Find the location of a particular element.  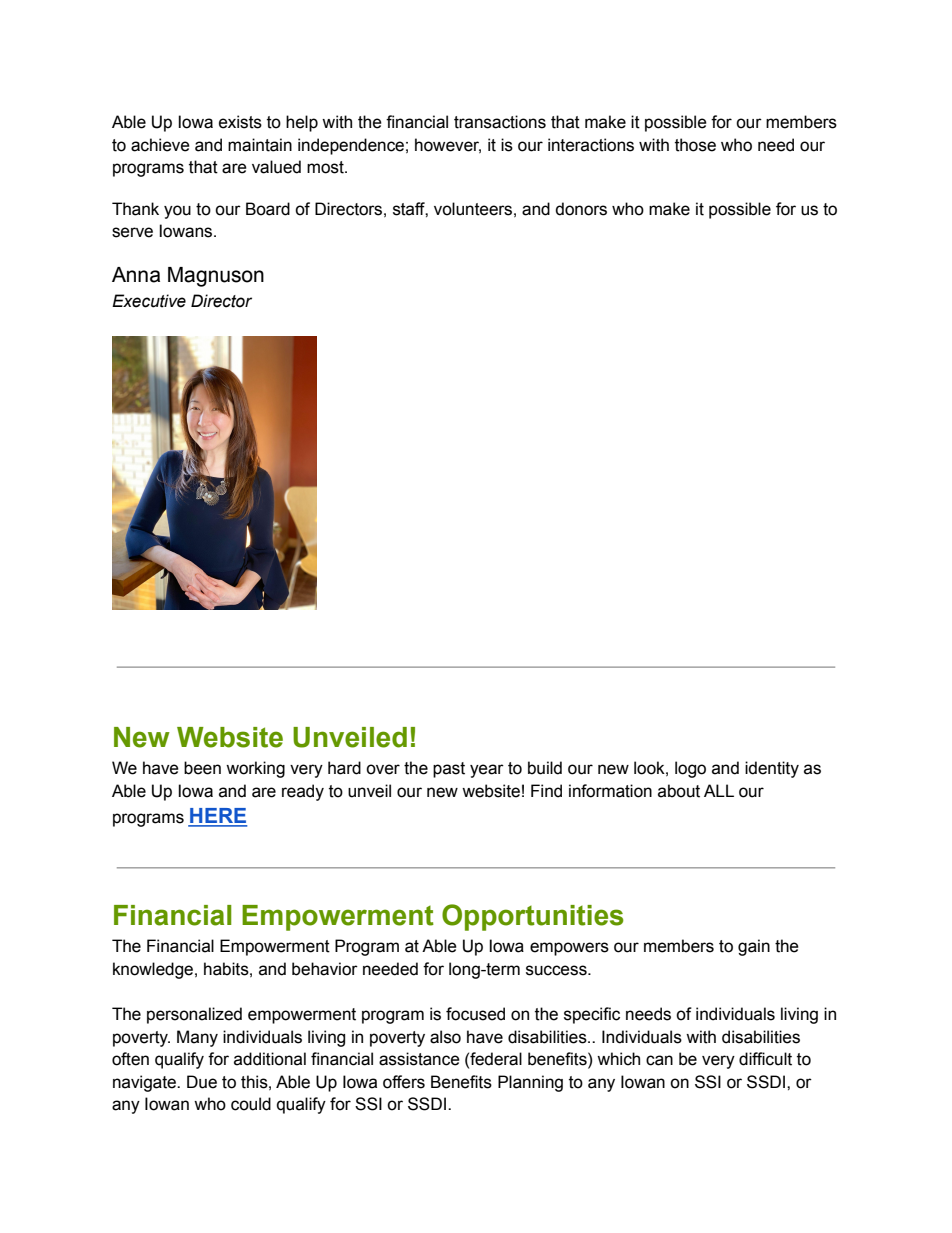

past is located at coordinates (449, 770).
